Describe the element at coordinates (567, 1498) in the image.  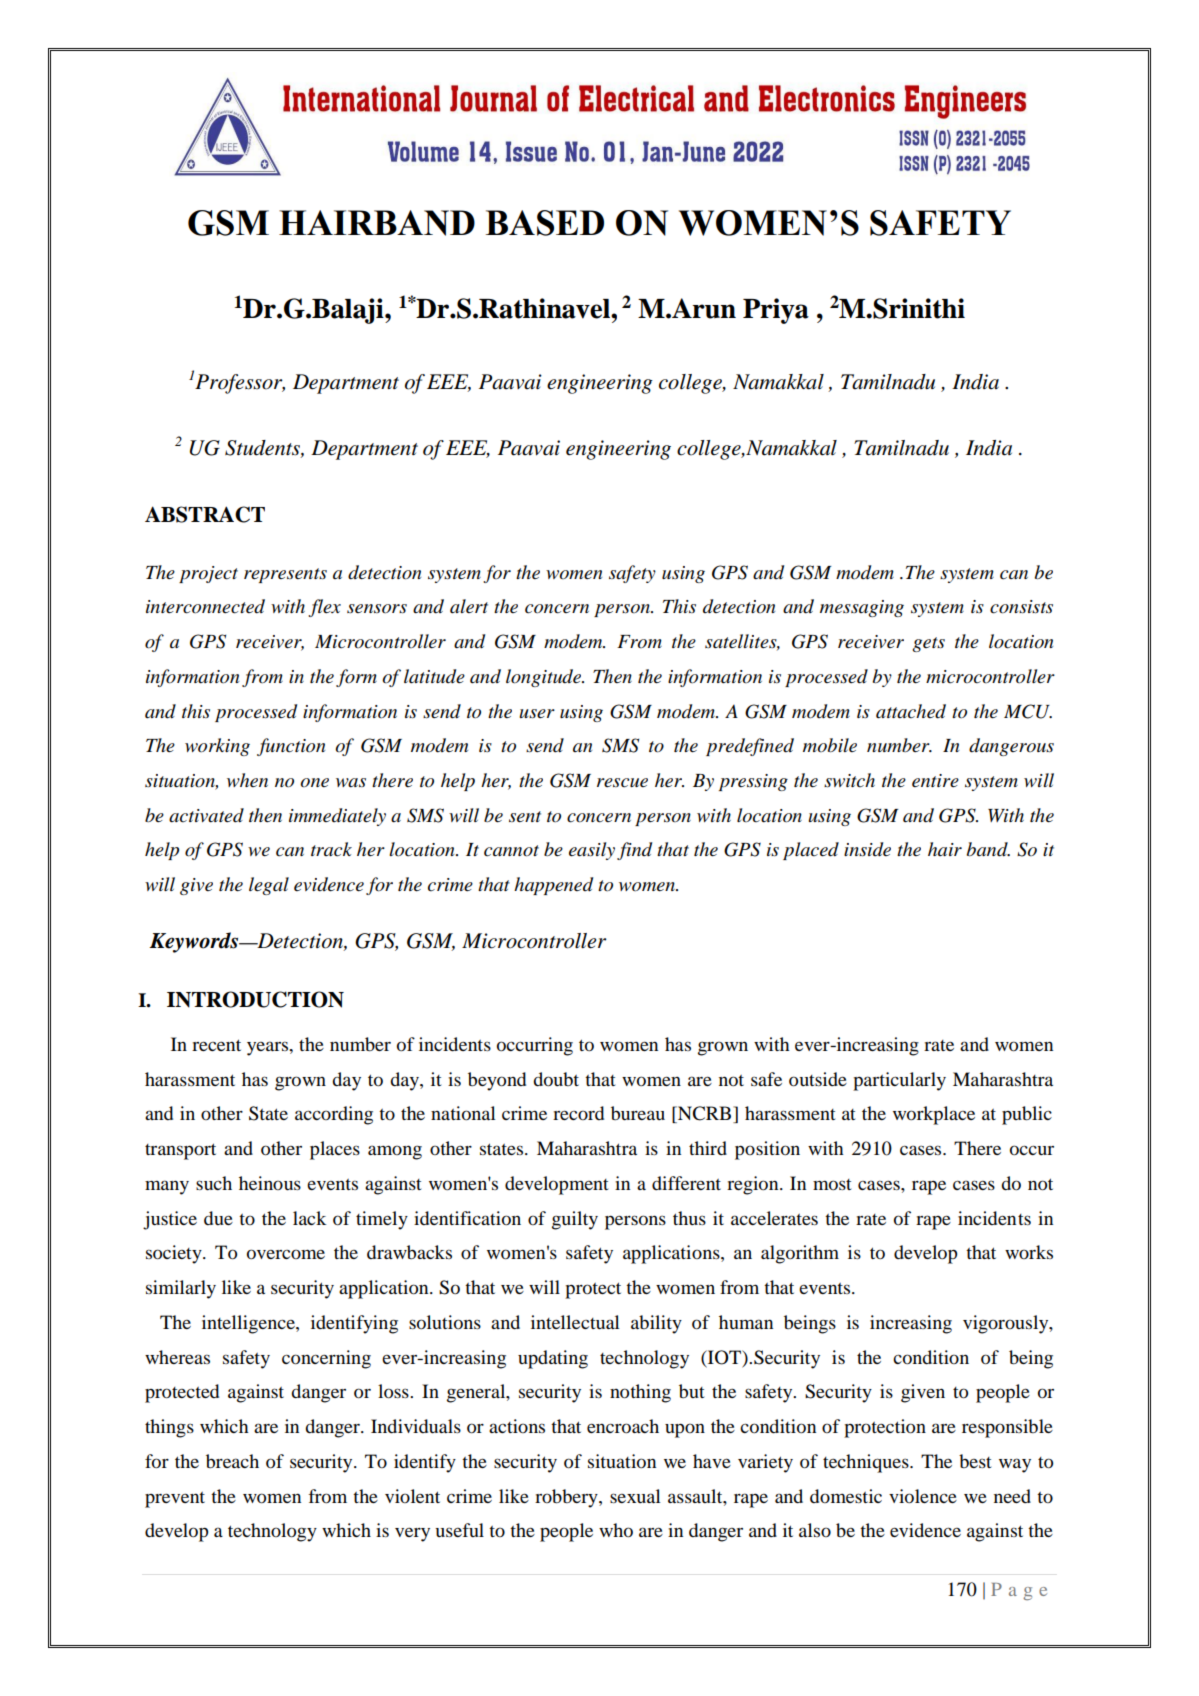
I see `robbery` at that location.
